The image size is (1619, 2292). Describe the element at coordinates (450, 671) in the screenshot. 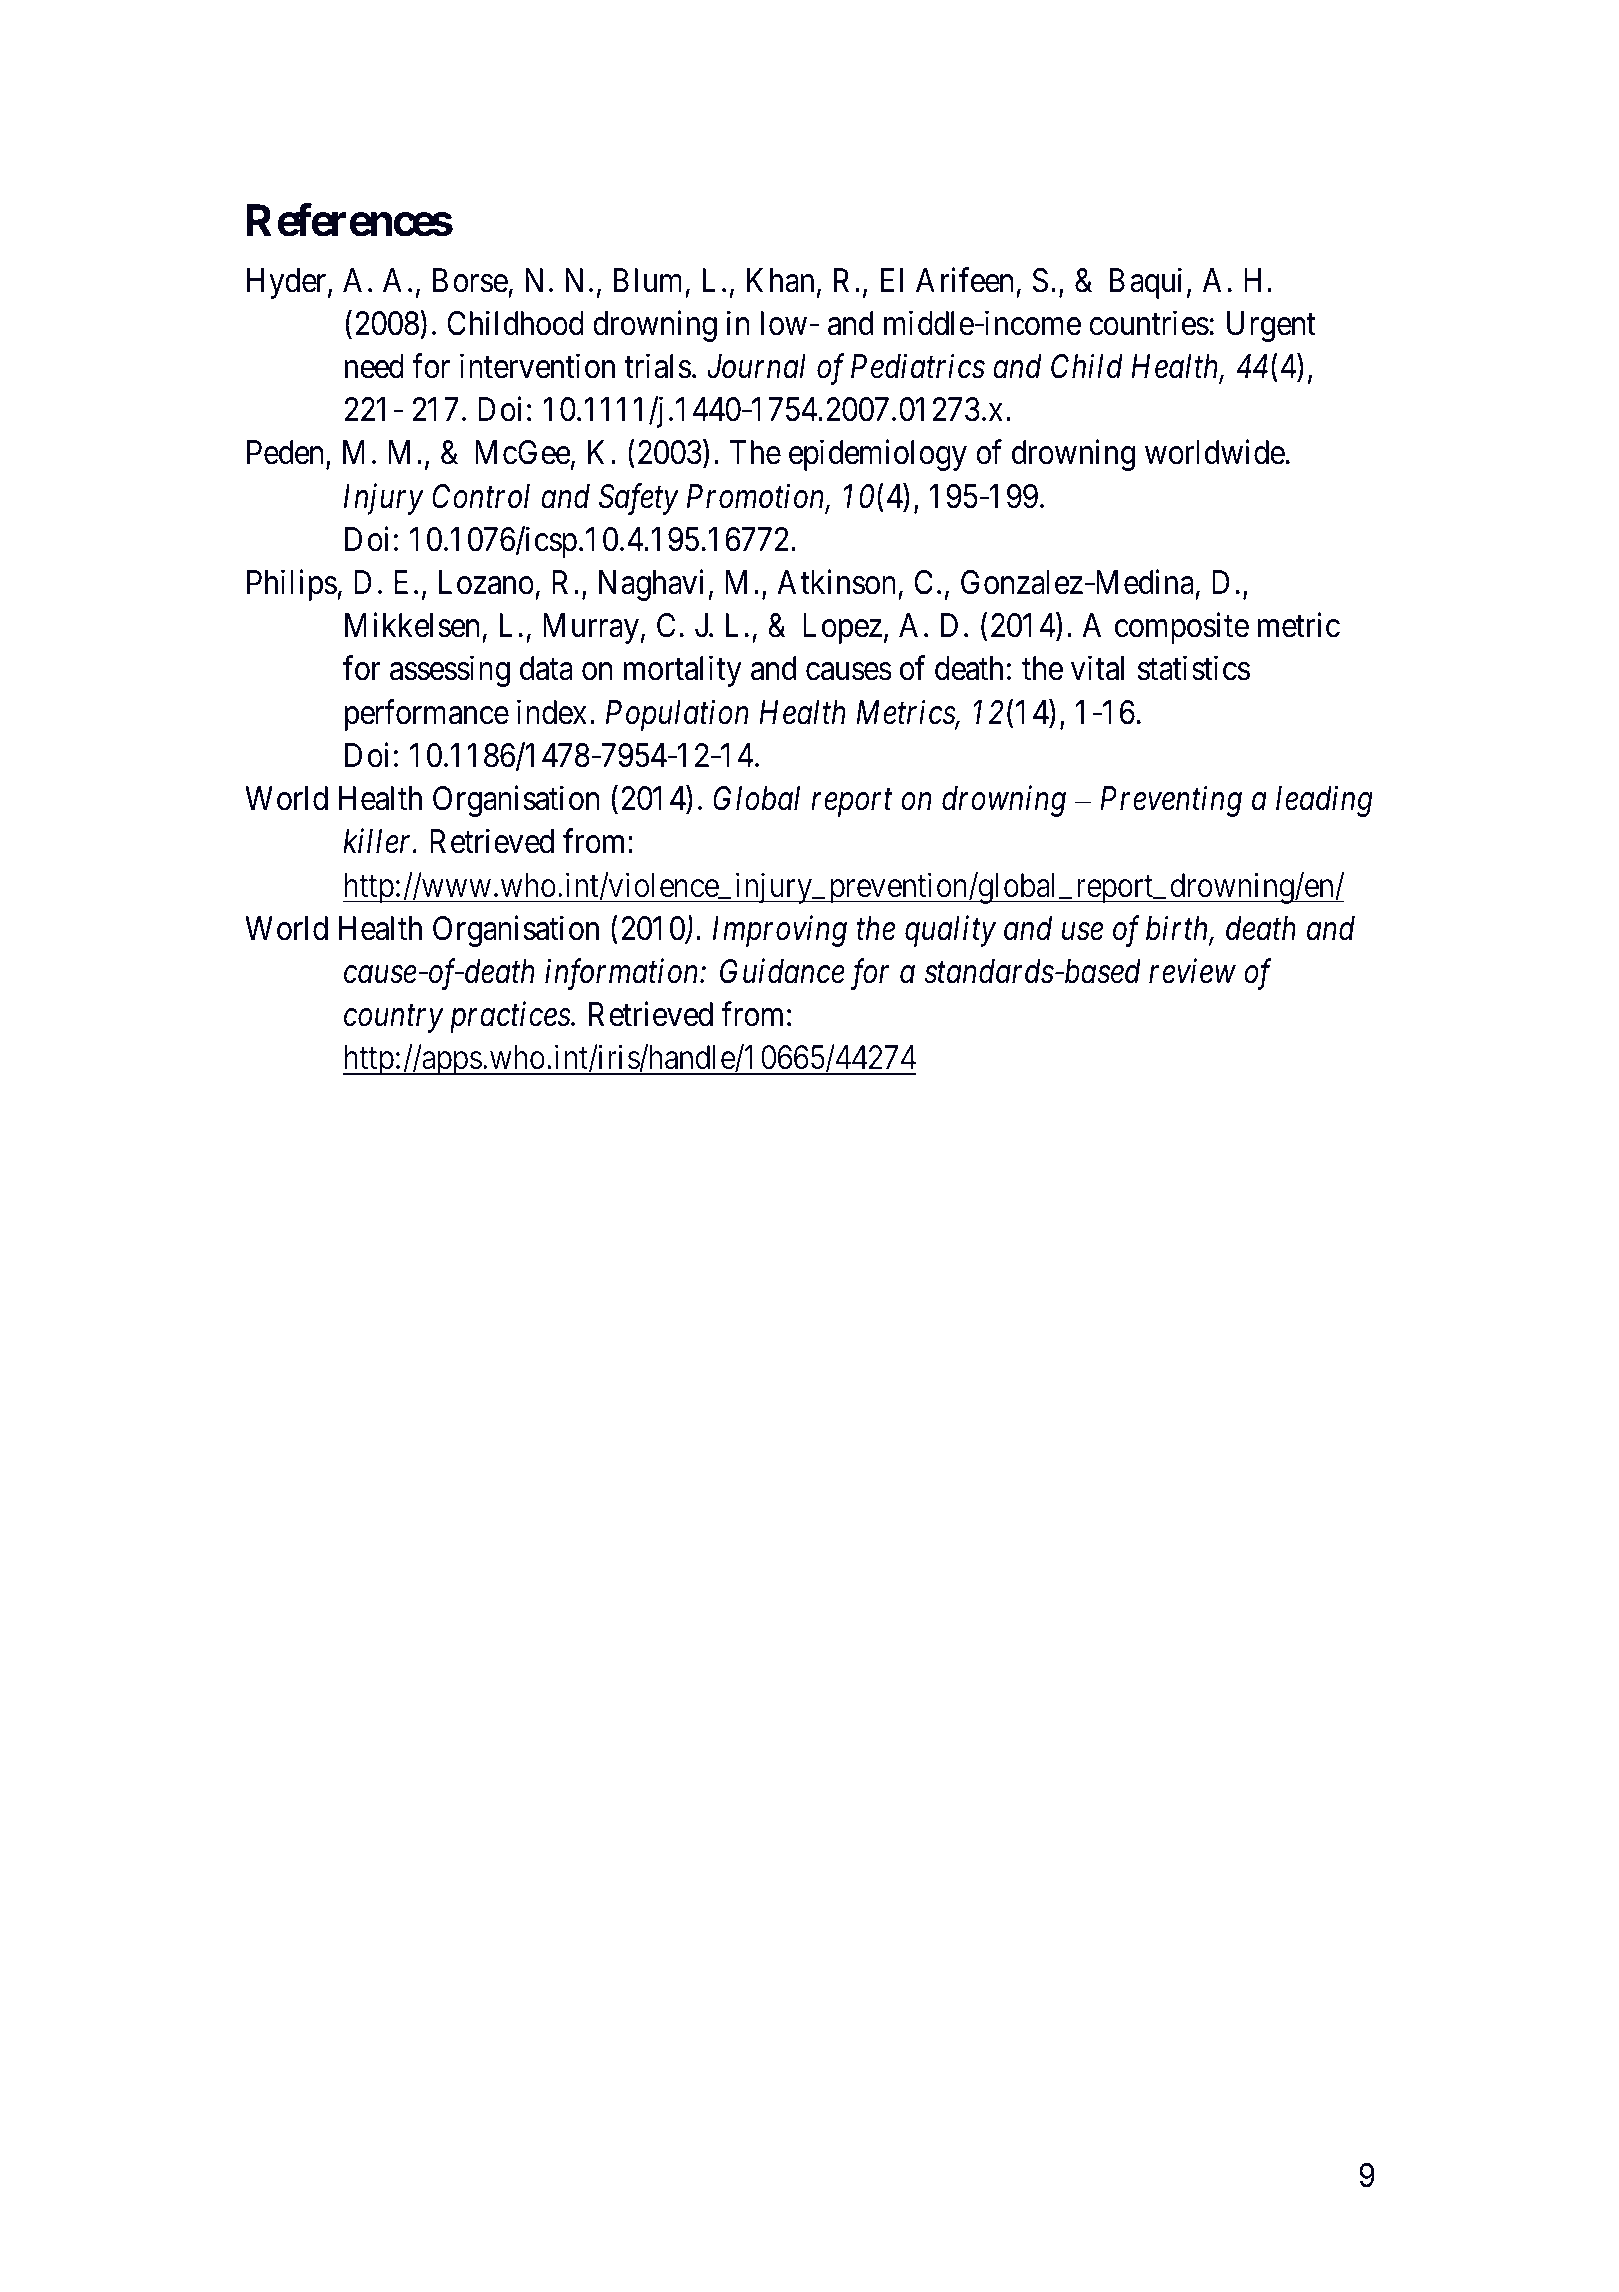

I see `assessing` at that location.
